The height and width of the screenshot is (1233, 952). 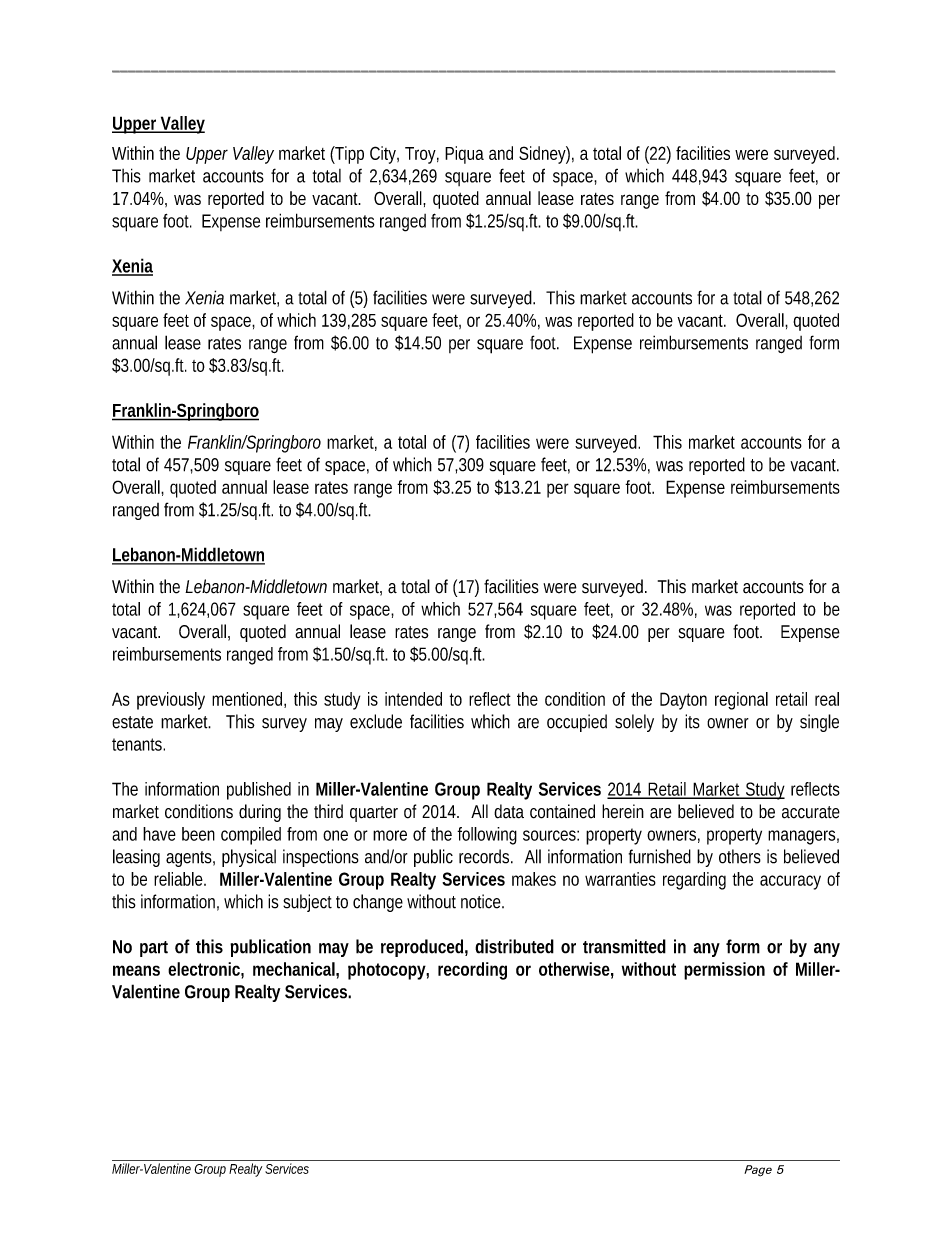 What do you see at coordinates (740, 856) in the screenshot?
I see `others` at bounding box center [740, 856].
